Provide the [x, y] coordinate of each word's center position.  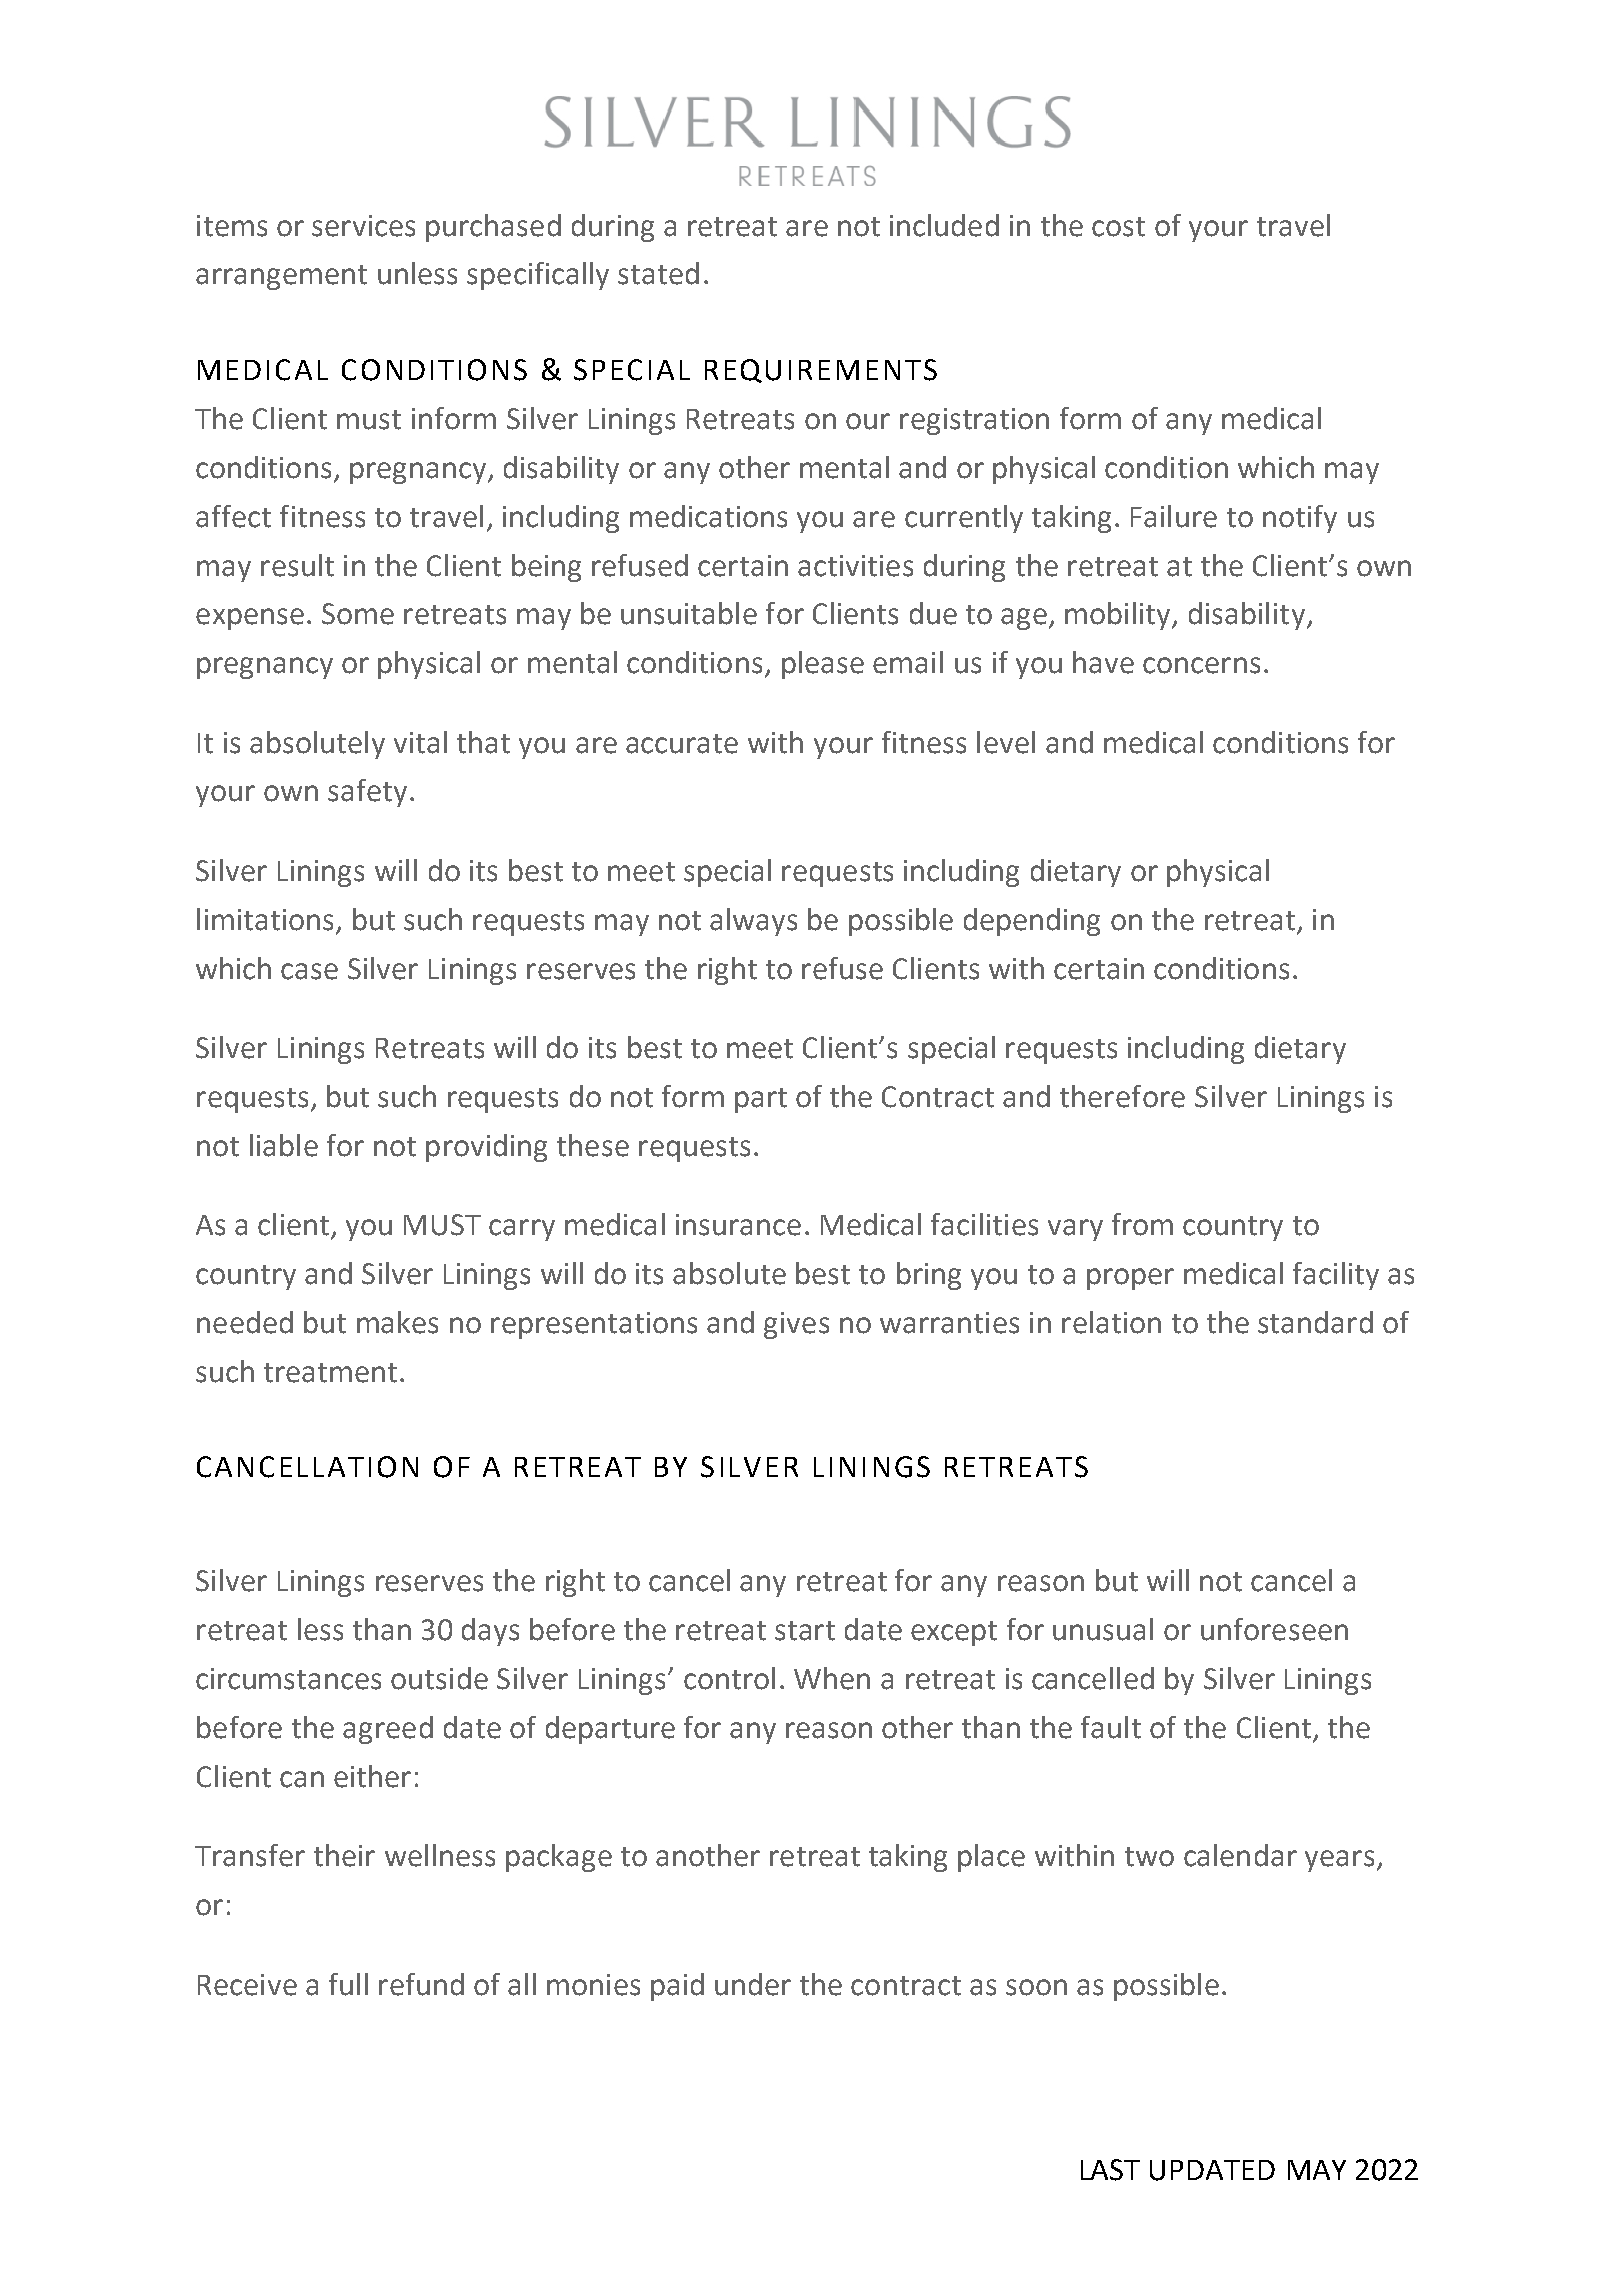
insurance [738, 1225]
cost [1118, 227]
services [363, 226]
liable [284, 1145]
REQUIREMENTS [821, 371]
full [348, 1984]
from [1142, 1224]
